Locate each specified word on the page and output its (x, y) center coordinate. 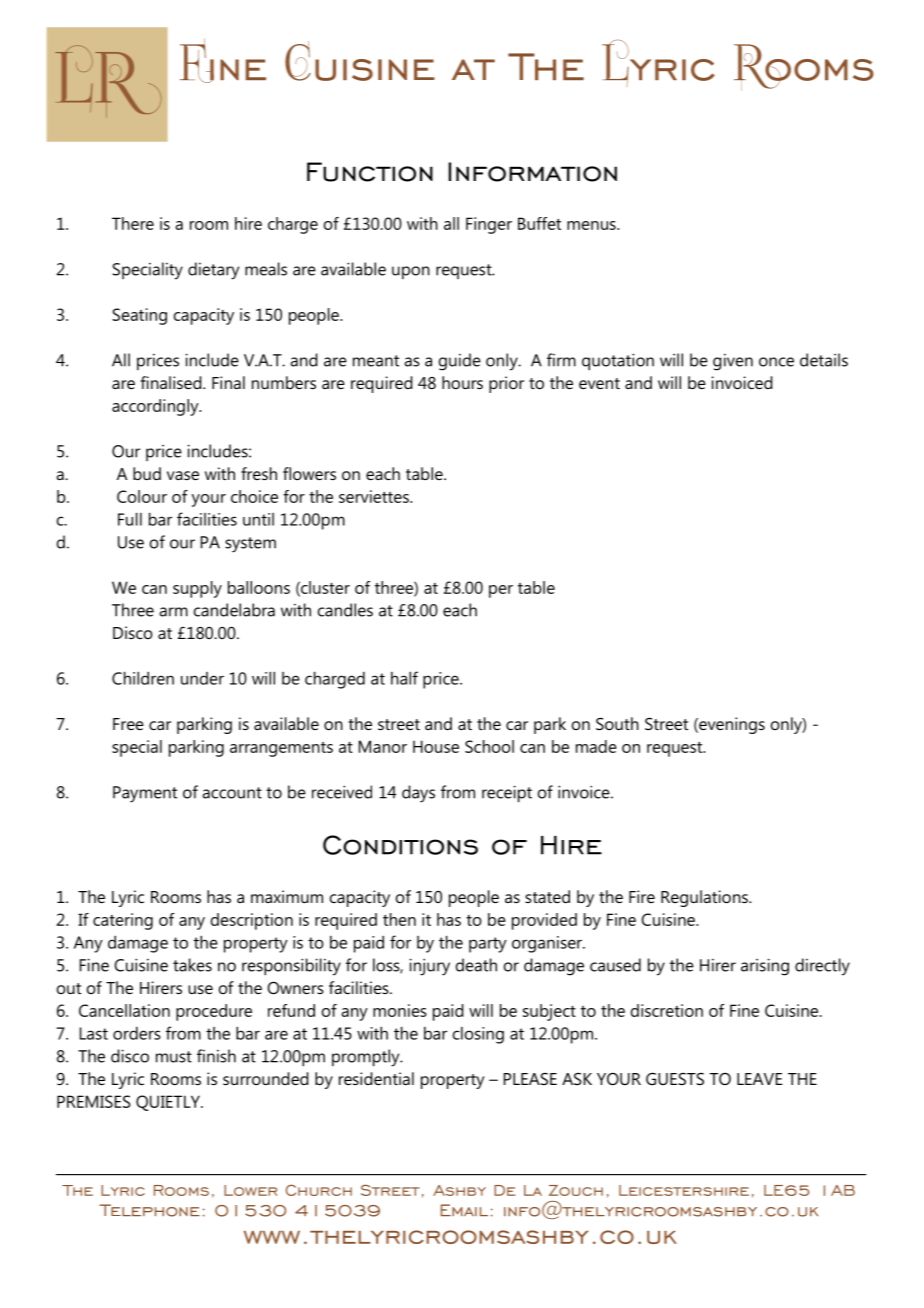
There (133, 223)
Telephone (149, 1210)
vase (183, 475)
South (617, 723)
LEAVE (759, 1079)
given (733, 362)
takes (192, 965)
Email (464, 1210)
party (488, 945)
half (404, 678)
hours (462, 382)
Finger (489, 225)
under (202, 678)
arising (765, 967)
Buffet (539, 223)
